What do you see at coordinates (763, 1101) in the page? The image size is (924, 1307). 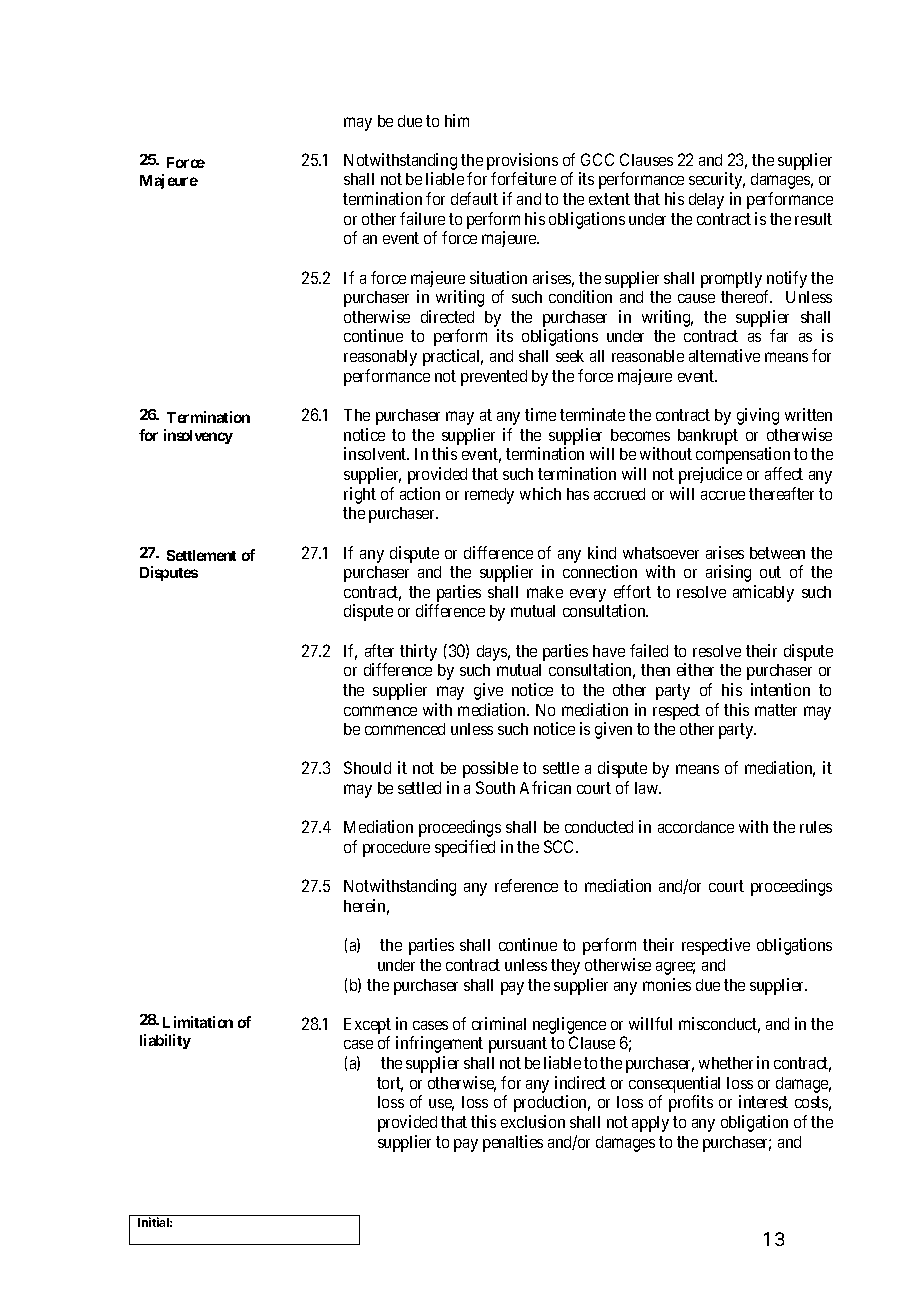 I see `interest` at bounding box center [763, 1101].
